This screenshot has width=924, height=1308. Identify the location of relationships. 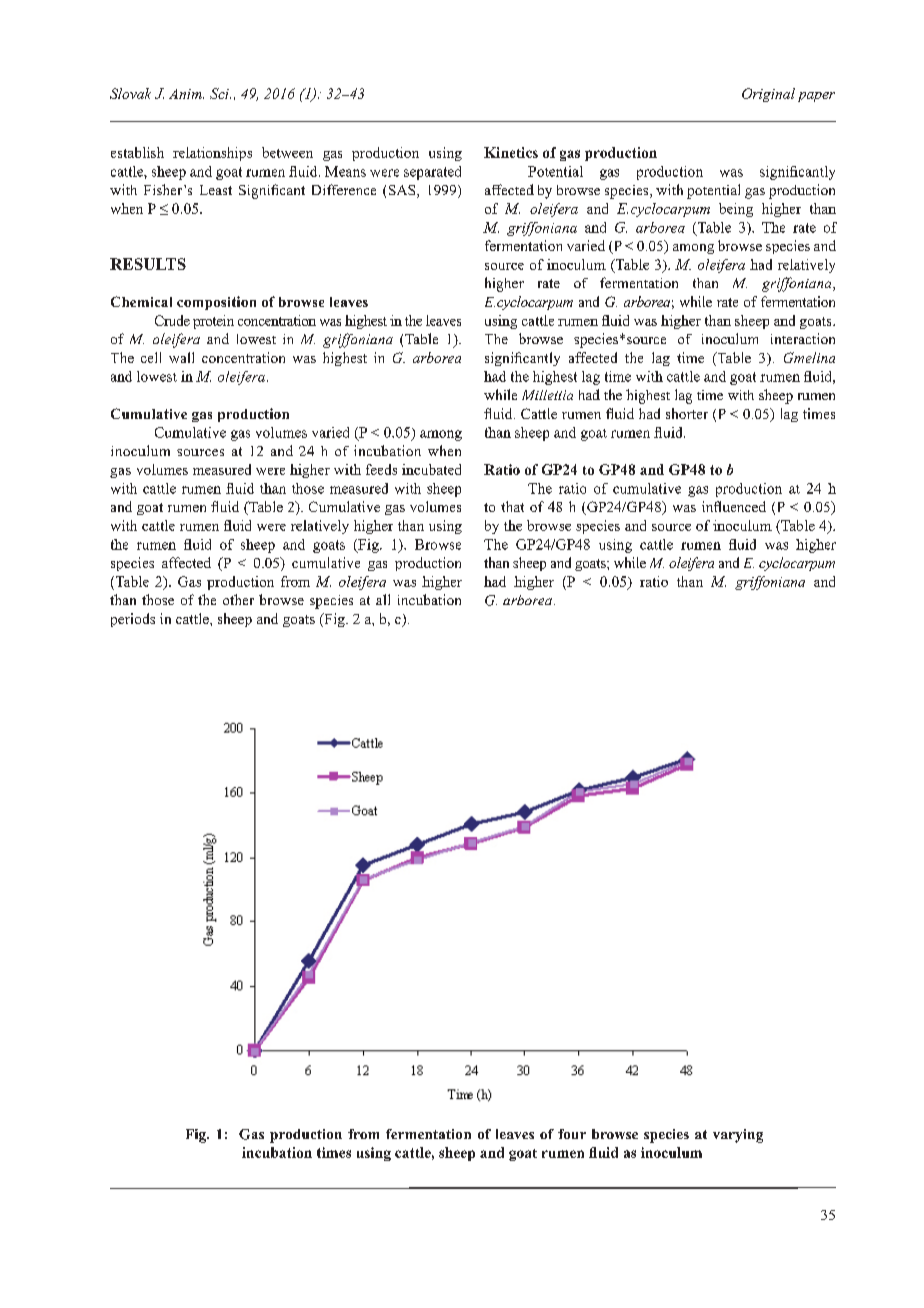
(212, 154).
